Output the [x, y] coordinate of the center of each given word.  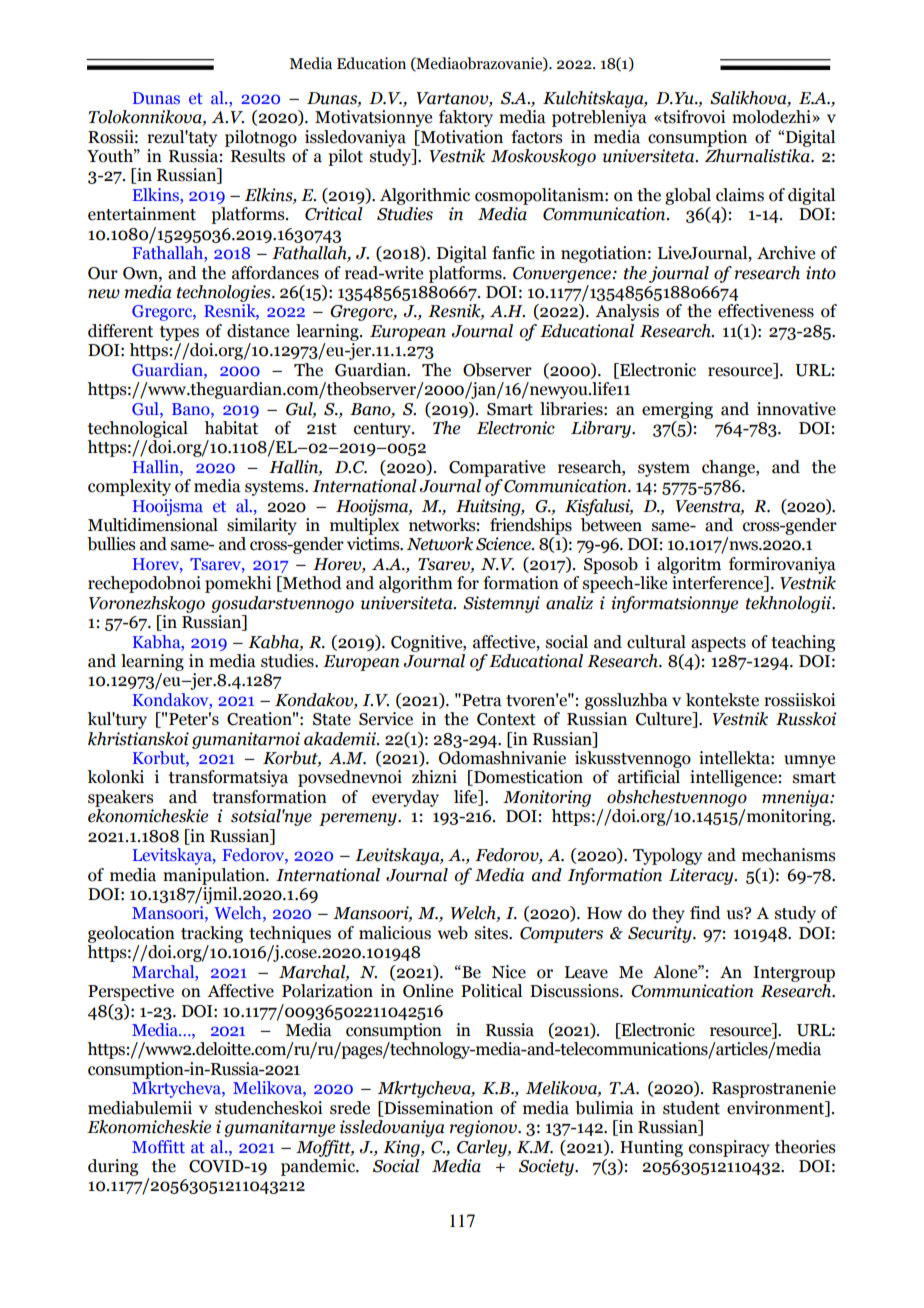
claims [740, 195]
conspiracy [729, 1148]
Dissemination [437, 1108]
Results [257, 154]
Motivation [460, 137]
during [113, 1167]
